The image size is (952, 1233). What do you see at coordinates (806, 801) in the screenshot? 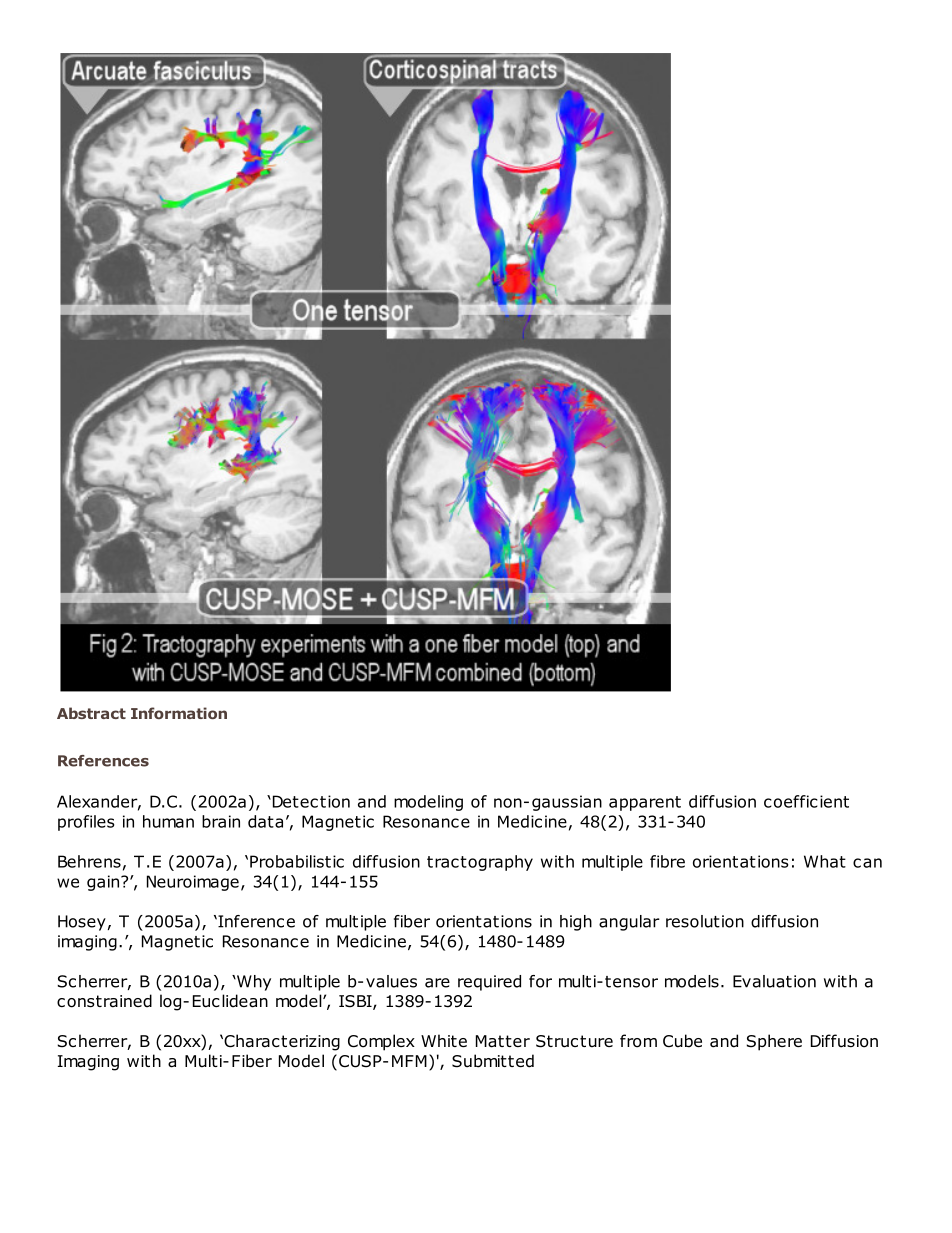
I see `coefficient` at bounding box center [806, 801].
